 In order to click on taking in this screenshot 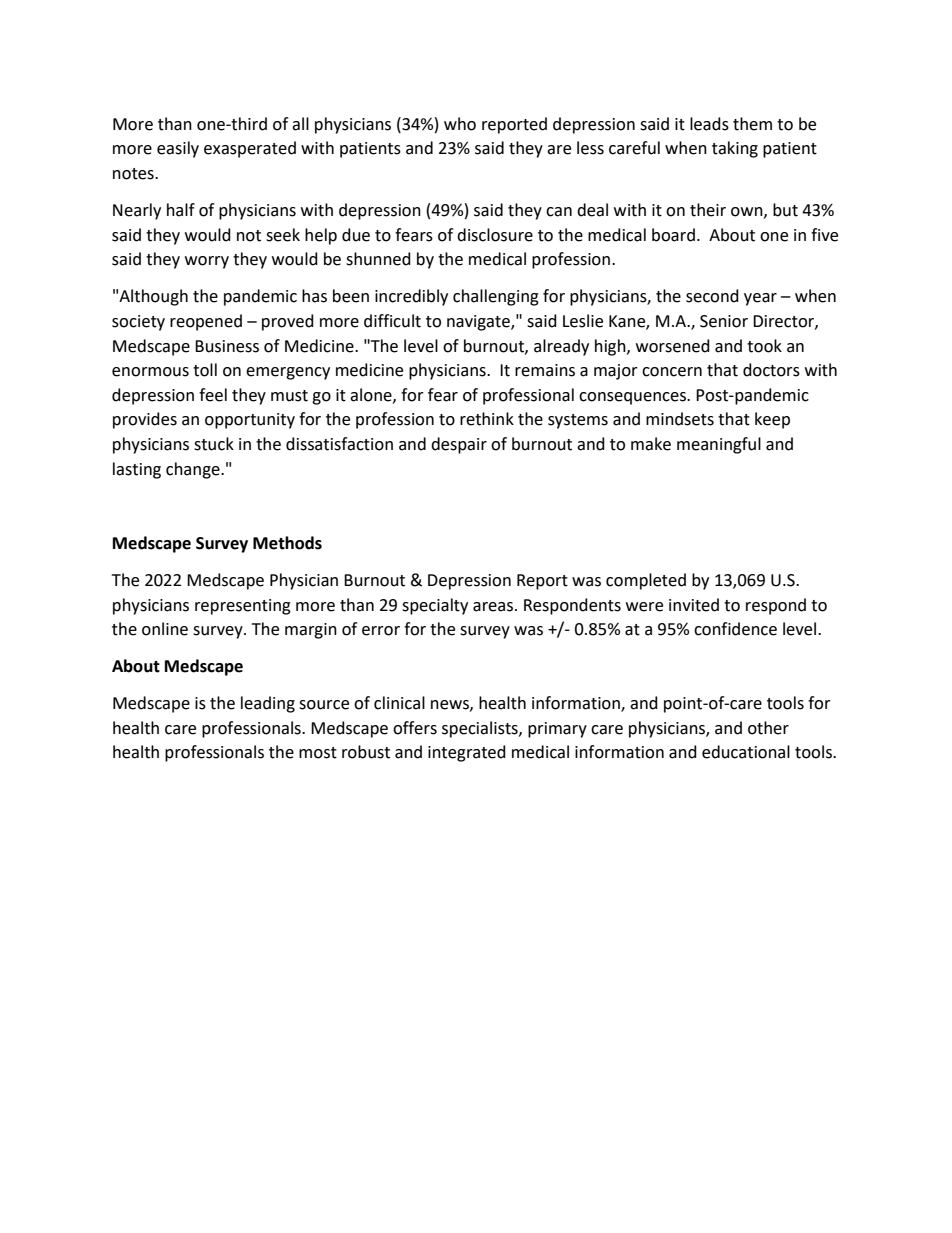, I will do `click(735, 149)`.
